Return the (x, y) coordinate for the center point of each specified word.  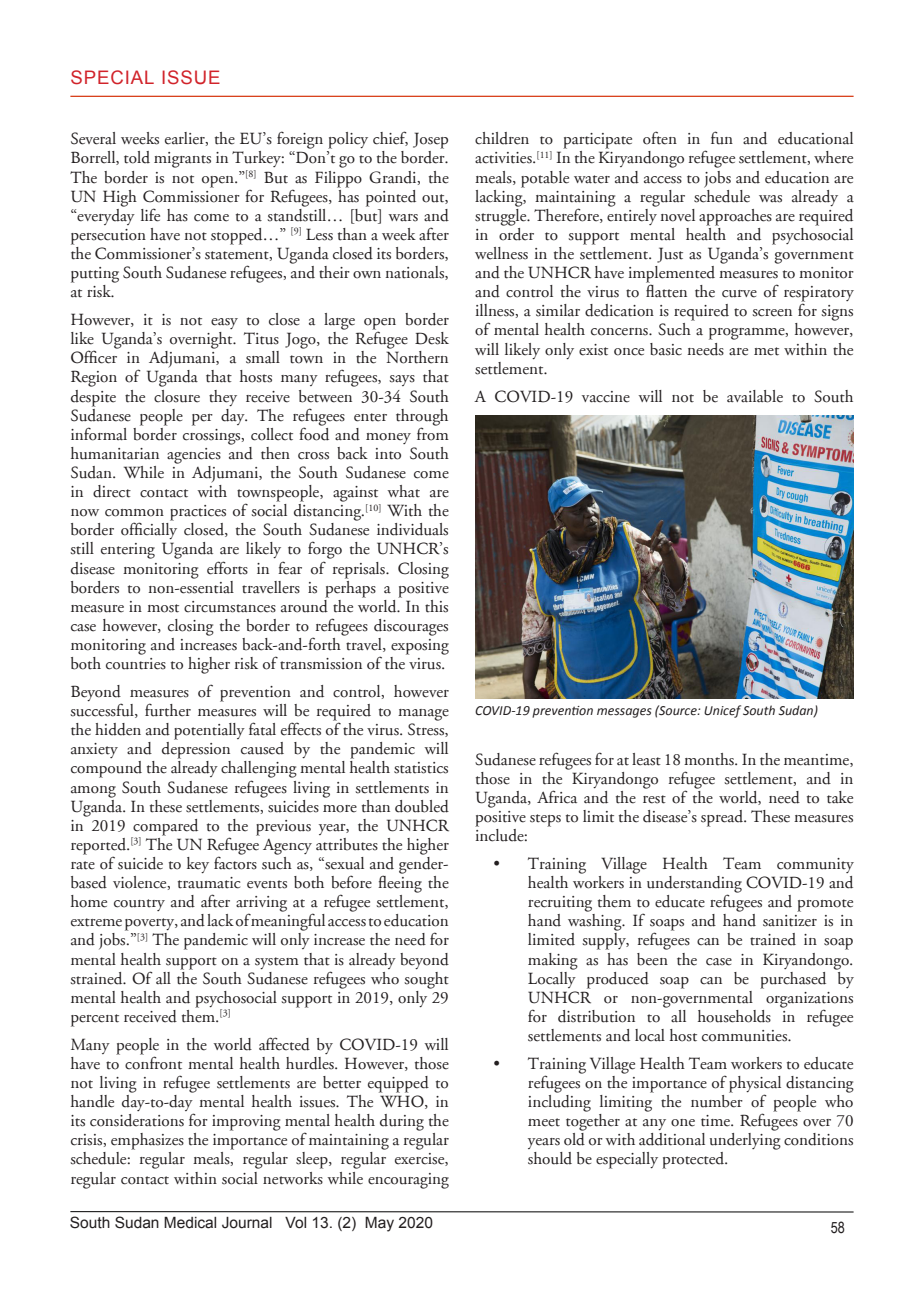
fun (722, 138)
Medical (190, 1223)
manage (423, 715)
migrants (182, 160)
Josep (430, 140)
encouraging (408, 1181)
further (168, 710)
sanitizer (790, 921)
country (139, 905)
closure (177, 396)
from (433, 433)
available (755, 396)
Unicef (722, 711)
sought (426, 980)
